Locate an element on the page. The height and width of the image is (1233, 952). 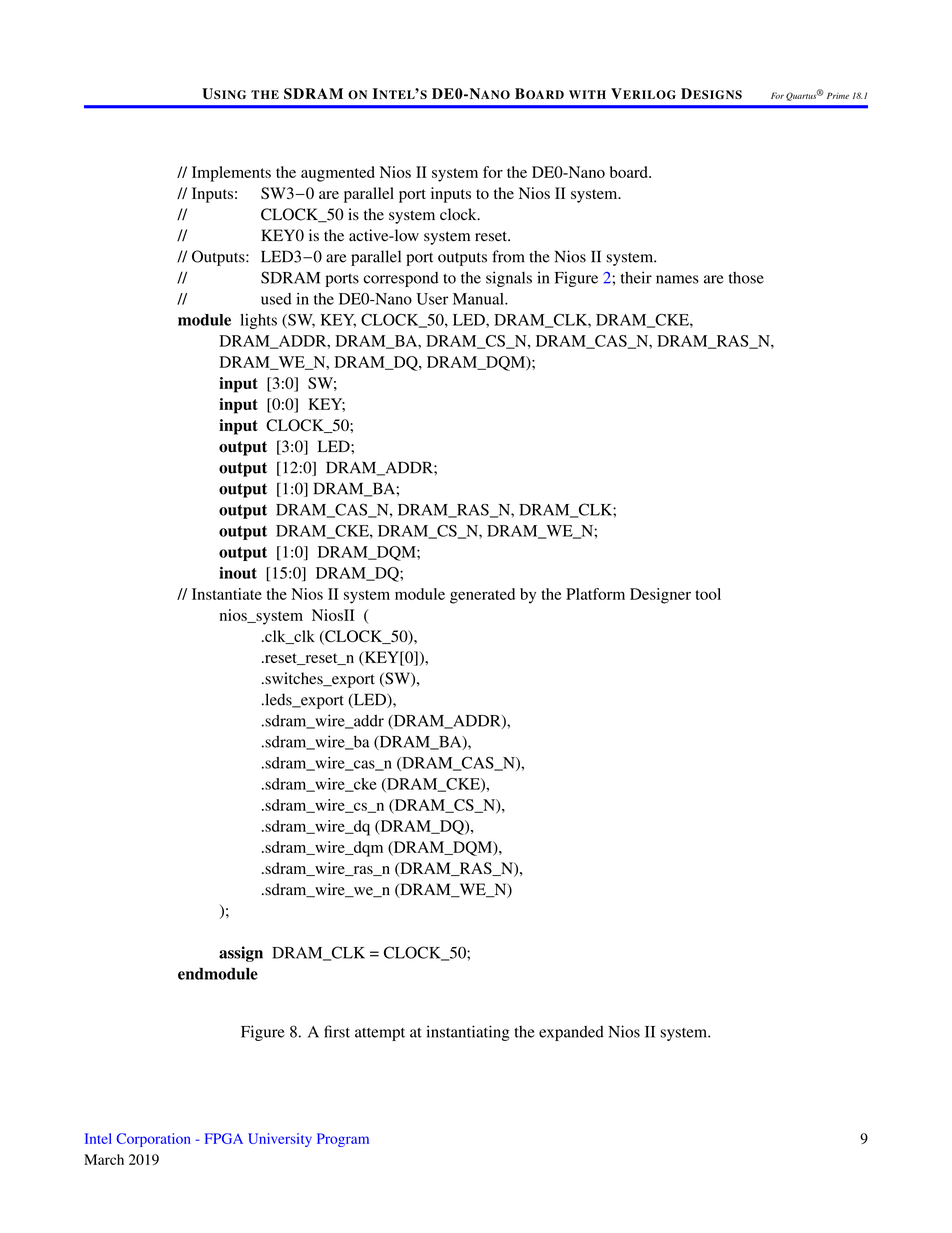
assign is located at coordinates (241, 954).
